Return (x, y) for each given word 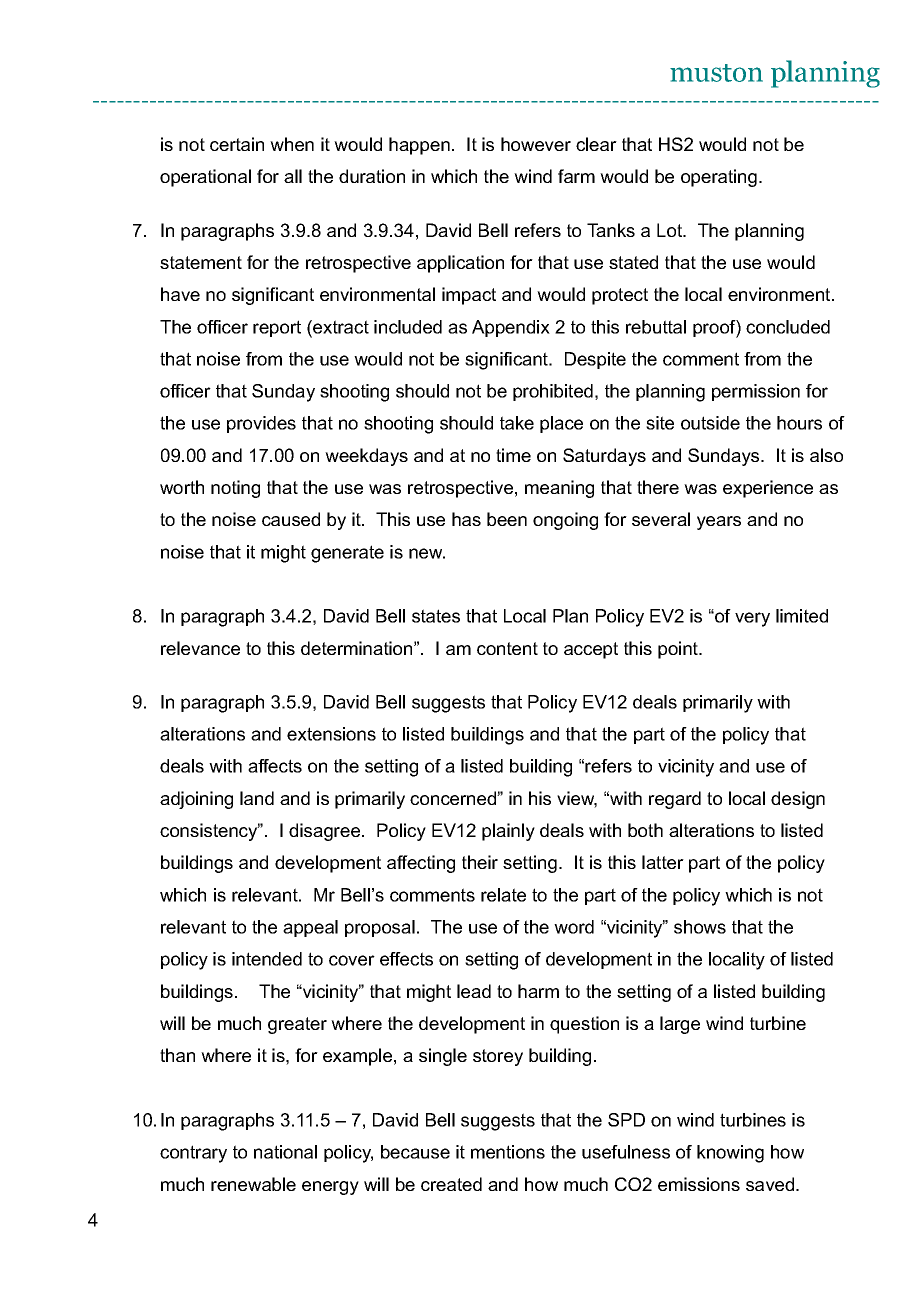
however (536, 144)
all (293, 176)
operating (719, 178)
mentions (508, 1152)
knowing (730, 1154)
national (285, 1152)
